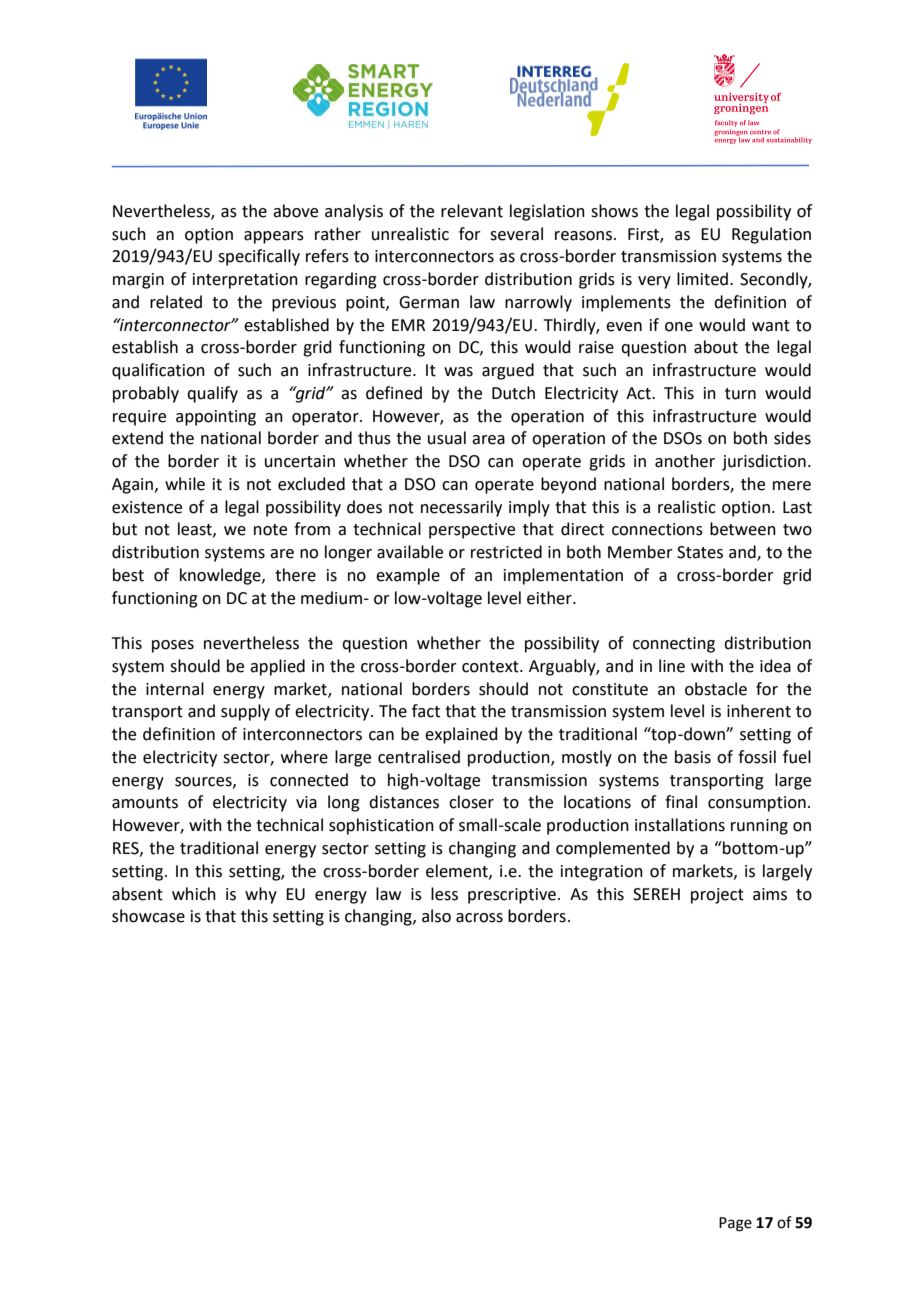  I want to click on showcase, so click(148, 916).
